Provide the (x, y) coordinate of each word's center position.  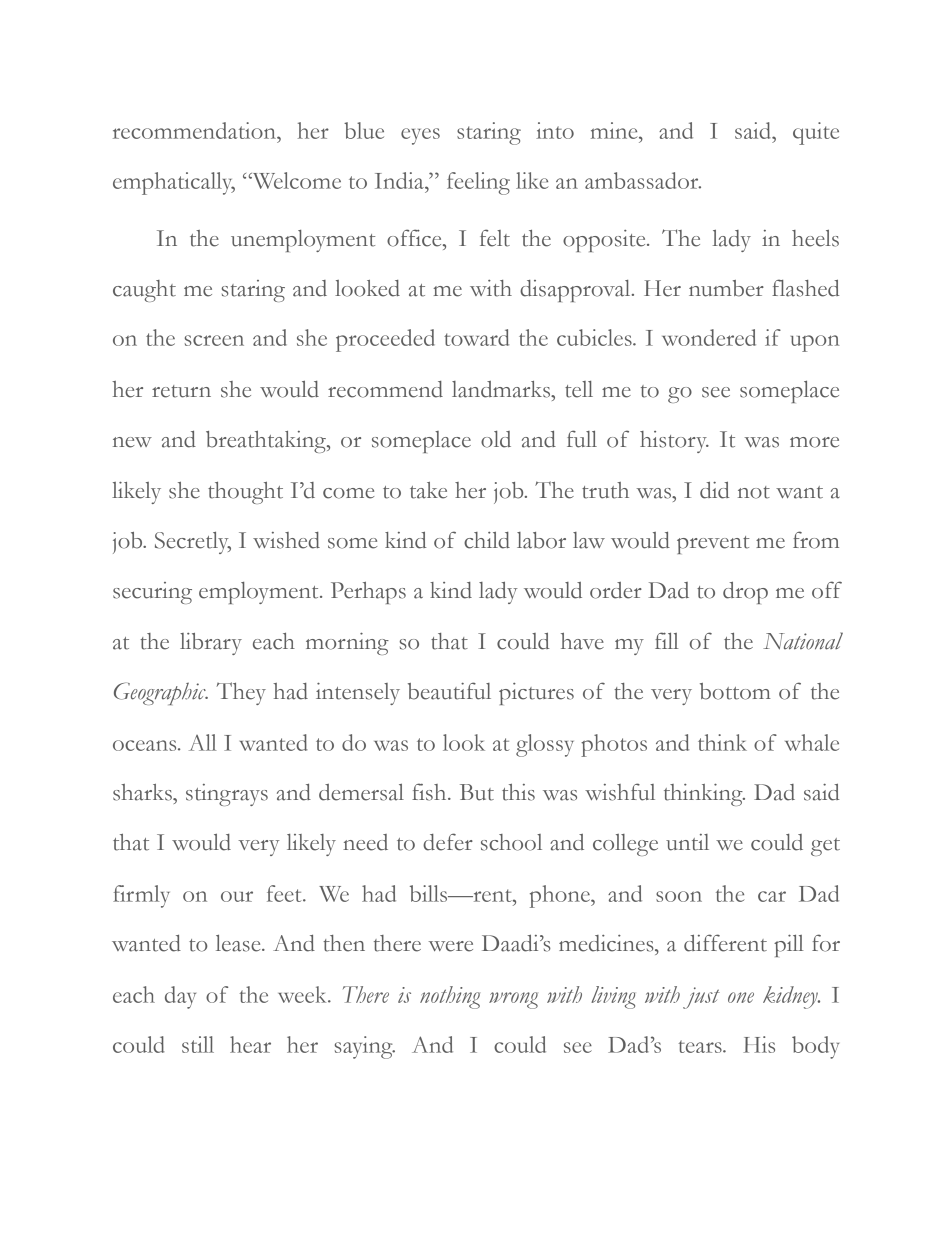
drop (745, 592)
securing (152, 593)
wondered (709, 337)
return (181, 391)
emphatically (174, 183)
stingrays (227, 795)
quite (816, 133)
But (477, 792)
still (198, 1044)
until (687, 842)
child (487, 540)
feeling (478, 183)
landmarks (502, 389)
